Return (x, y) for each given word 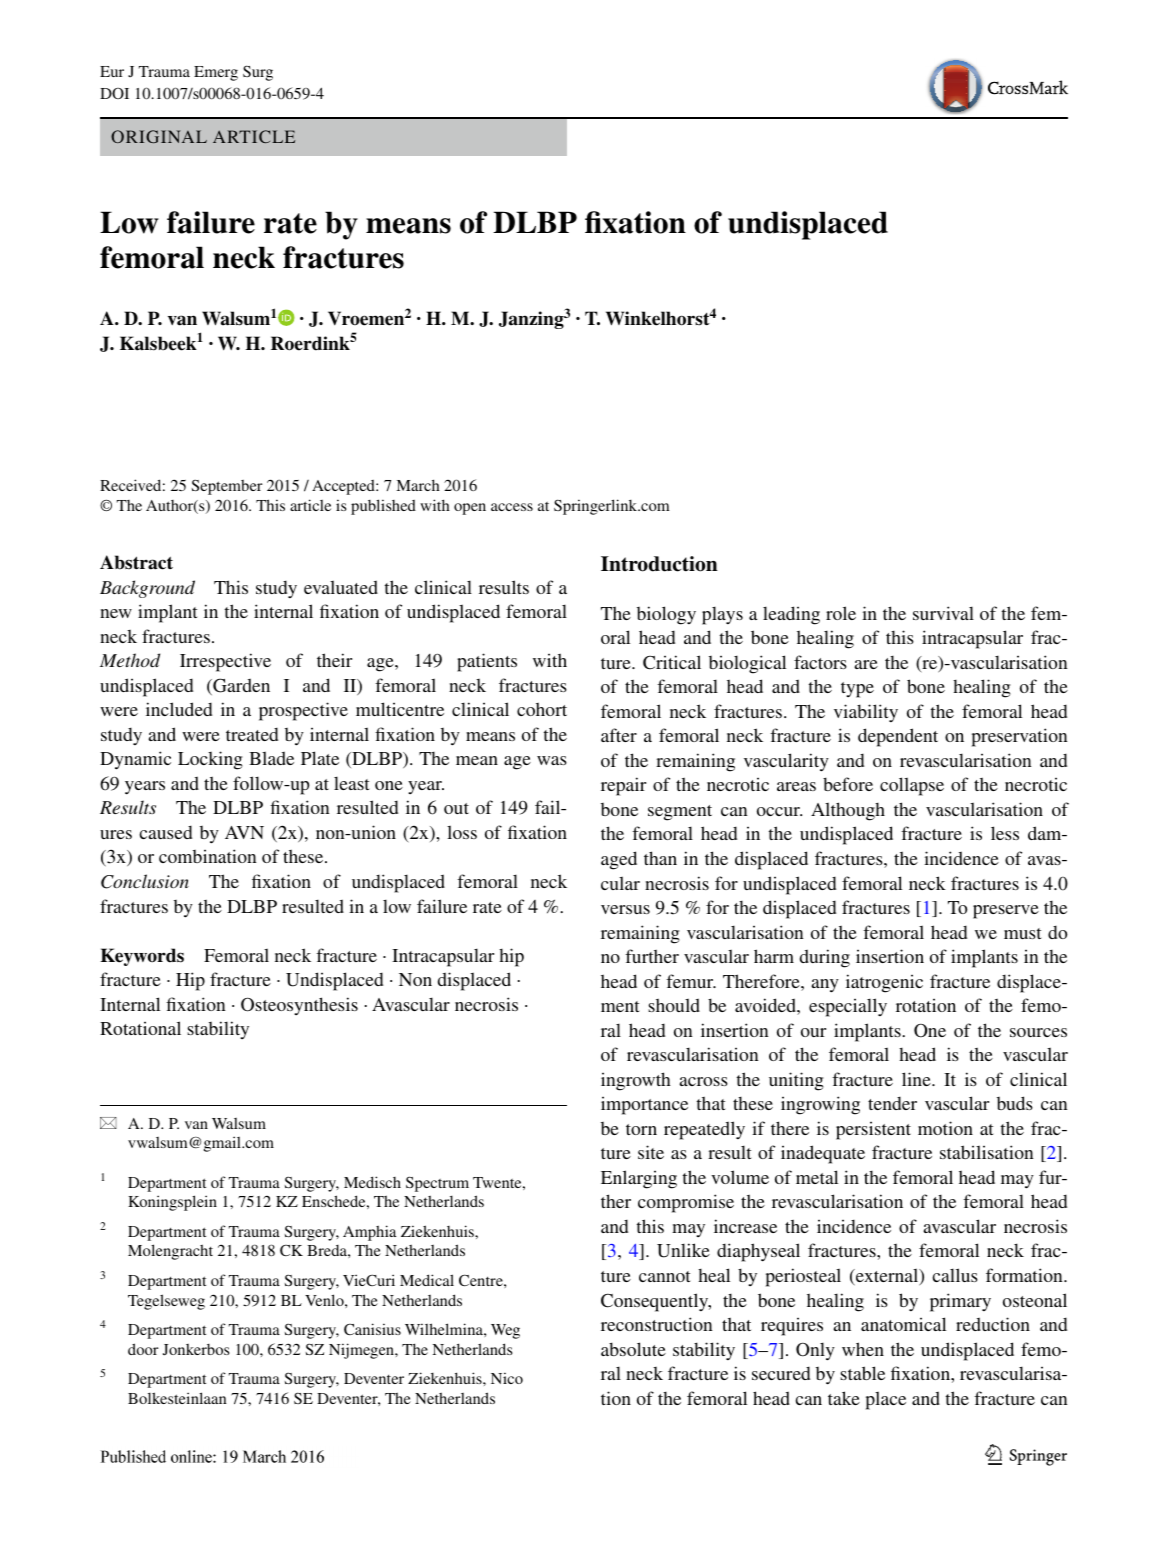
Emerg (216, 73)
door (143, 1349)
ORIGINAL (159, 136)
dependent (898, 737)
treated (252, 734)
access (512, 507)
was (552, 760)
